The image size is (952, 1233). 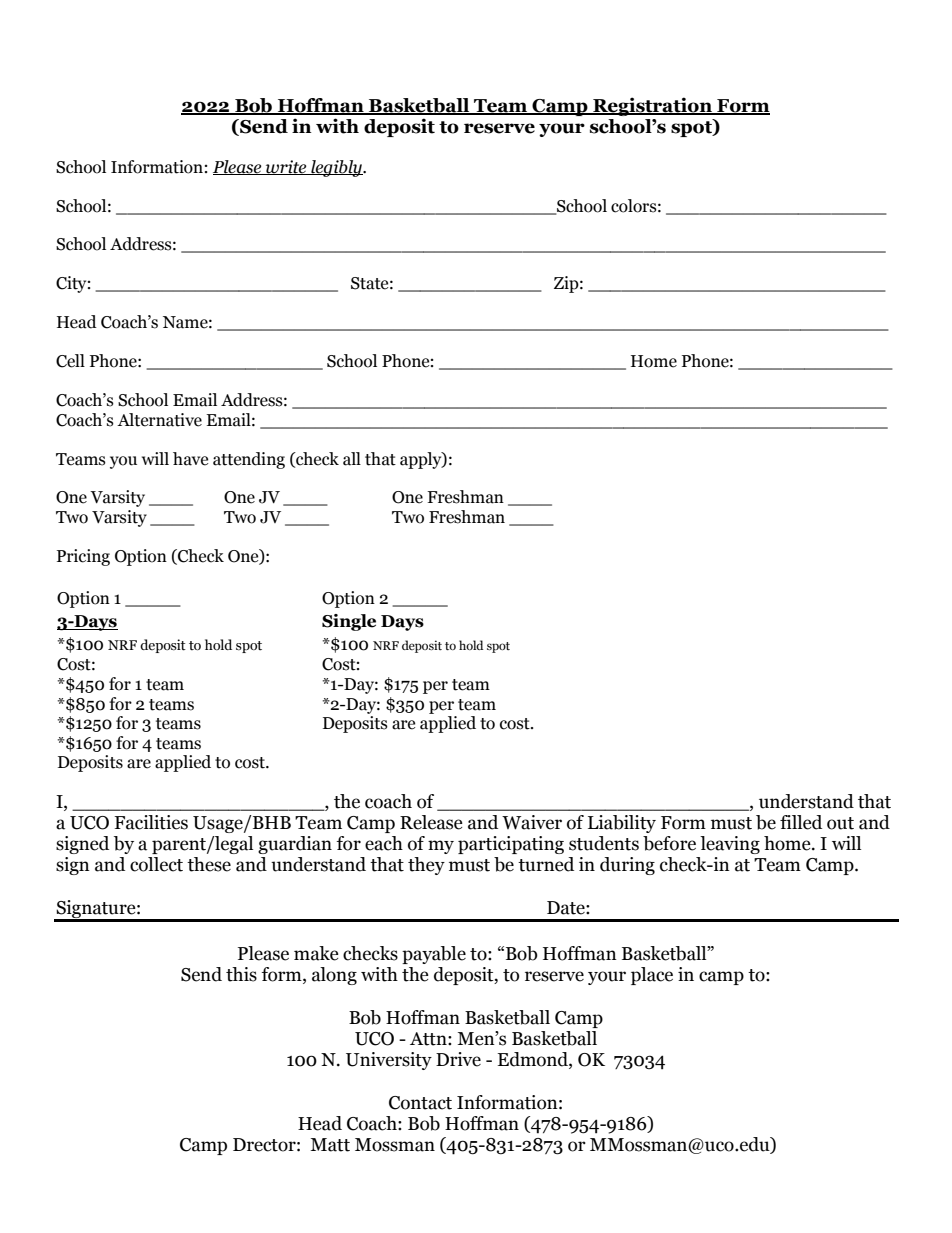 I want to click on they, so click(x=426, y=866).
